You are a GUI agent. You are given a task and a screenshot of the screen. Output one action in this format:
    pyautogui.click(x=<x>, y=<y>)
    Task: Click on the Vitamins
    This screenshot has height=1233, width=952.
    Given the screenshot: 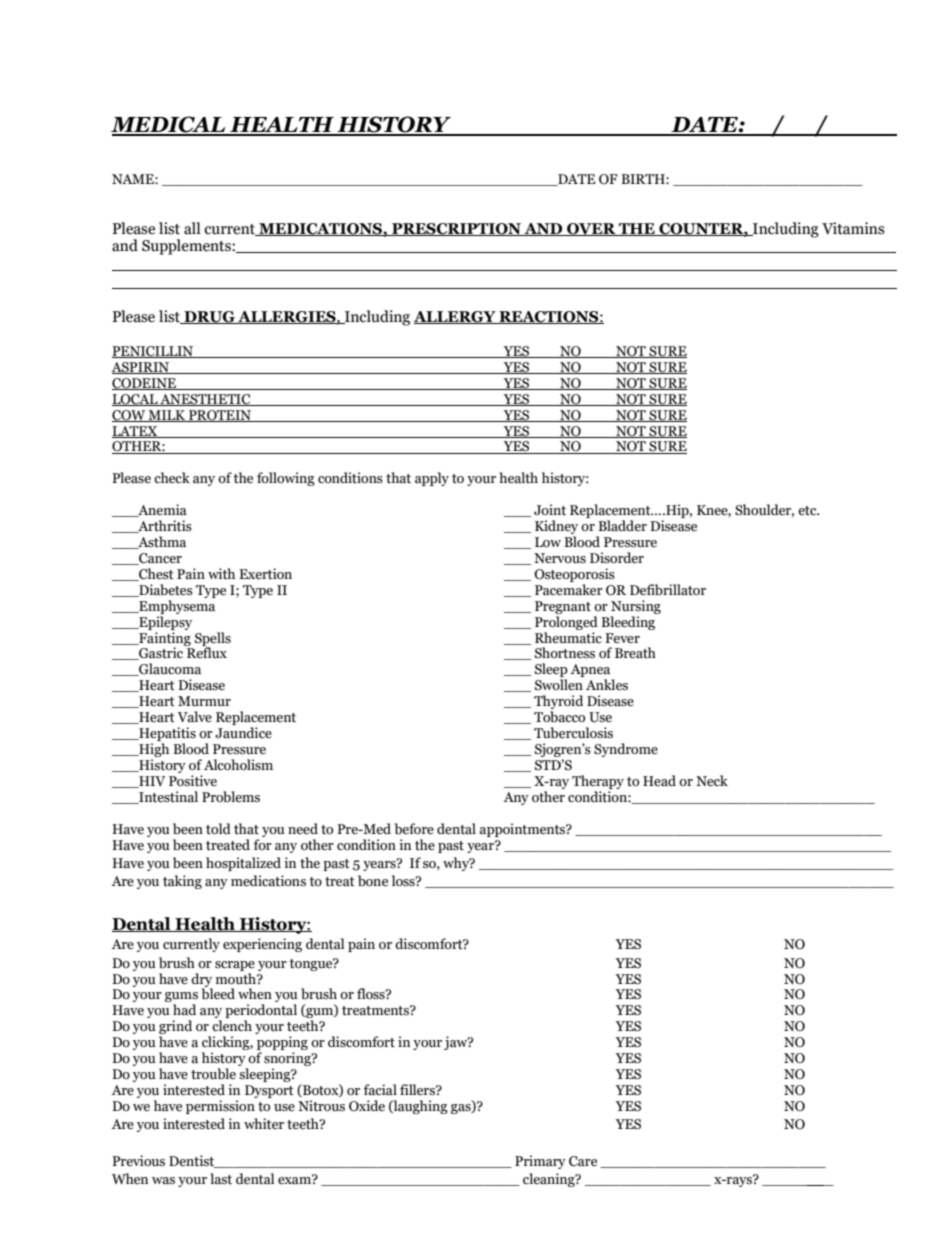 What is the action you would take?
    pyautogui.click(x=853, y=228)
